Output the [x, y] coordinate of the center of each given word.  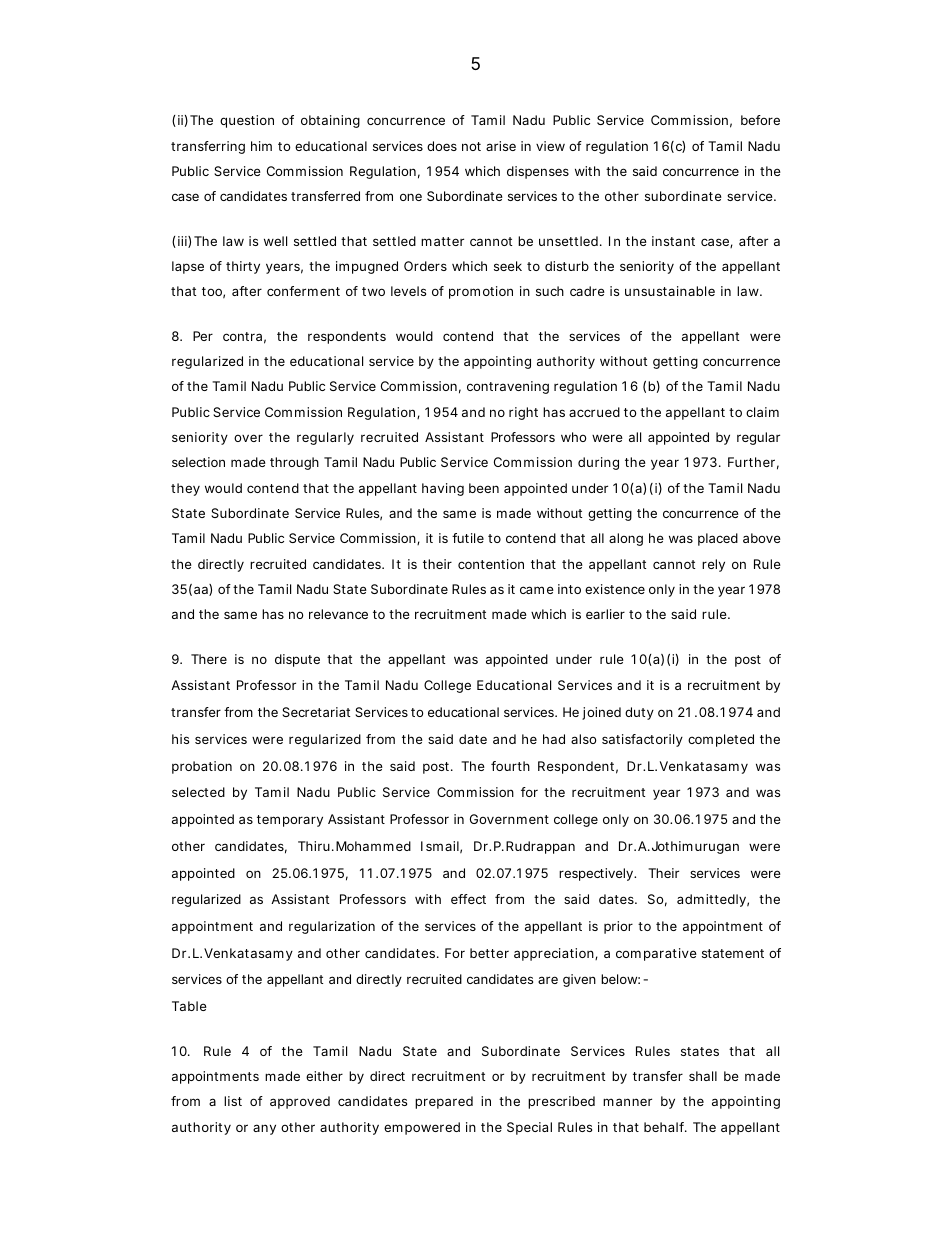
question [247, 121]
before [760, 120]
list [233, 1101]
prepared [444, 1102]
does [442, 146]
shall [703, 1076]
